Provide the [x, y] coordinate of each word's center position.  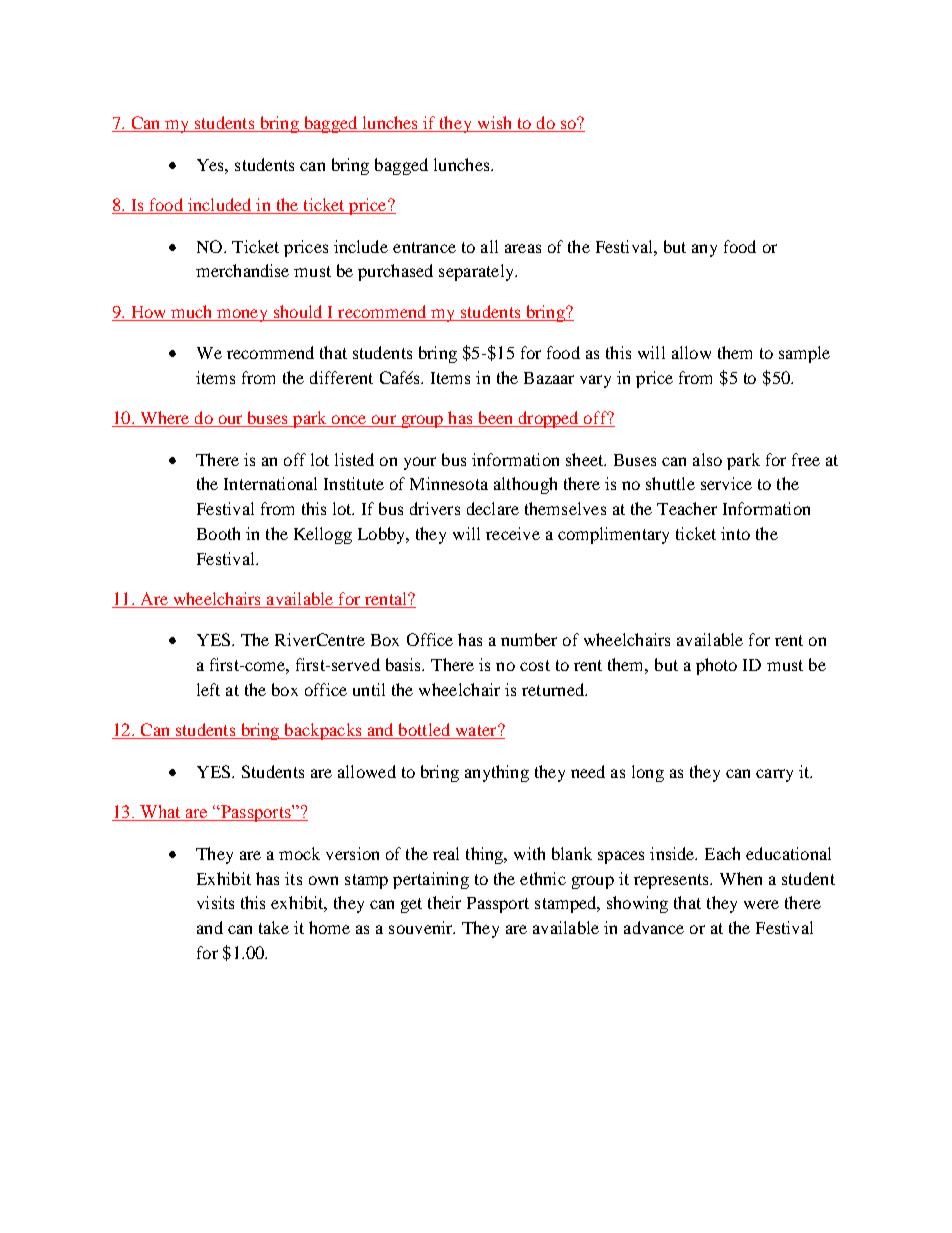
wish [495, 124]
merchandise [242, 270]
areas [523, 248]
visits [215, 902]
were [761, 904]
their [444, 902]
